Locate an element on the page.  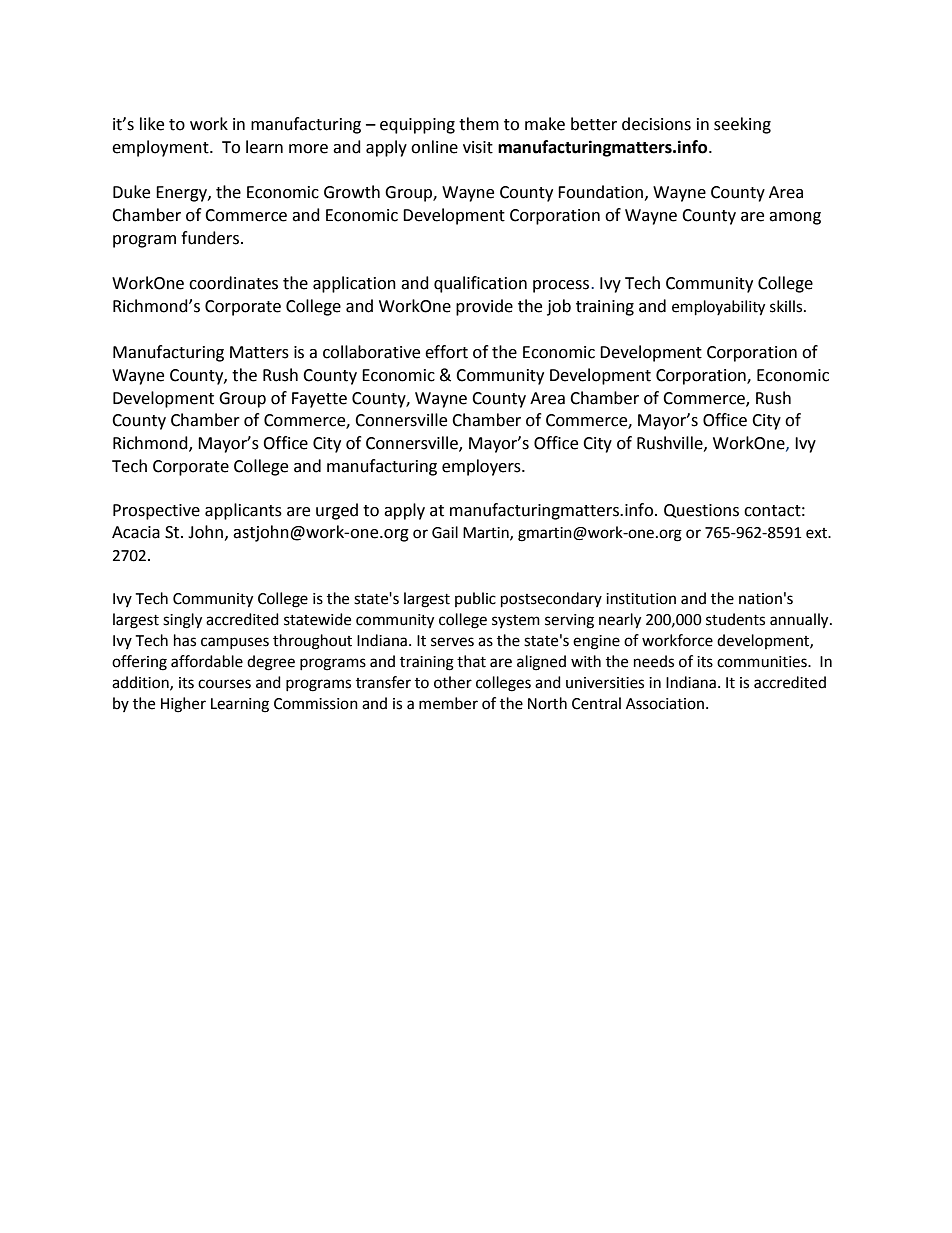
employability is located at coordinates (718, 308).
